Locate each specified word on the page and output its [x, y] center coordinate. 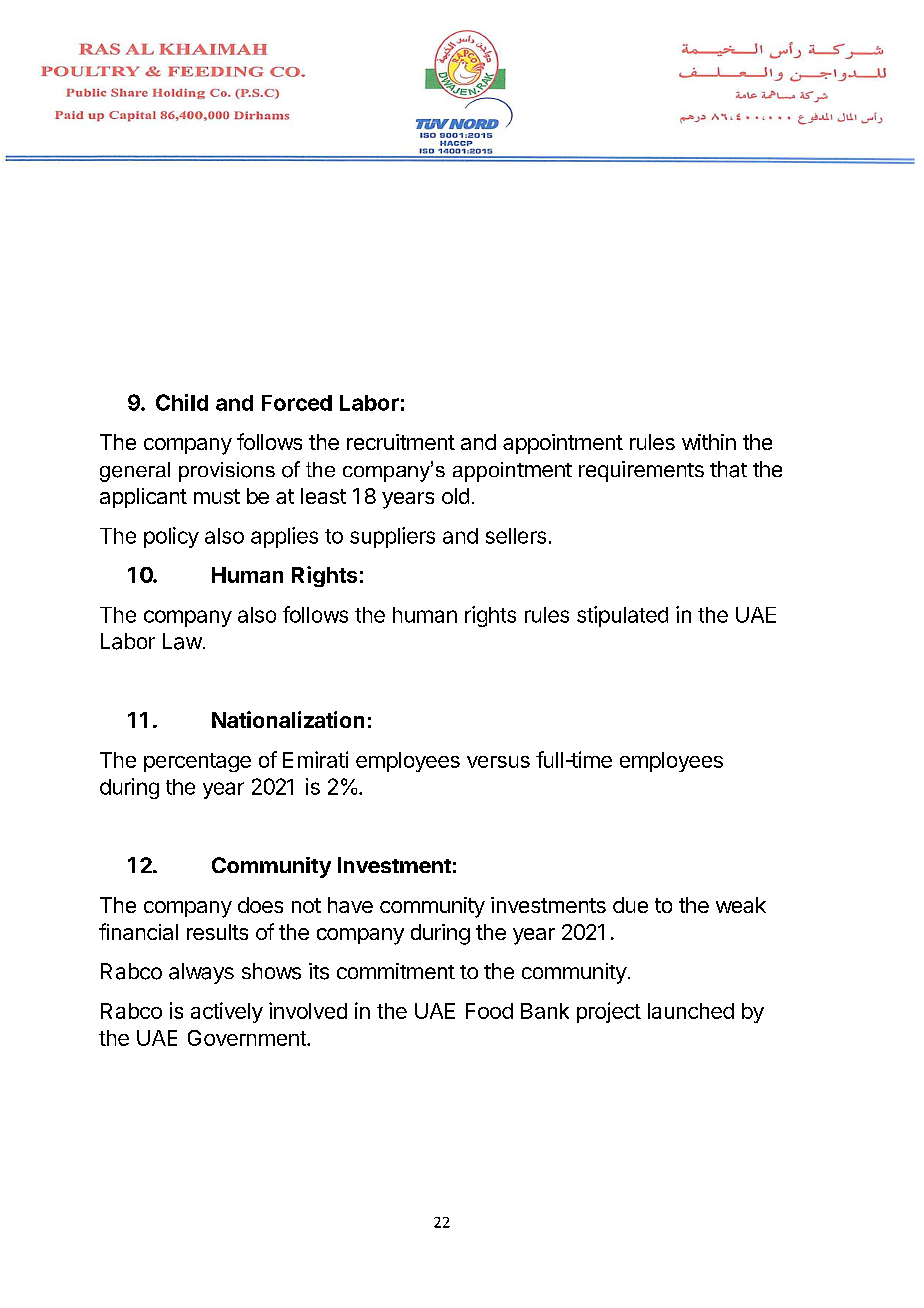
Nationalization [288, 719]
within [709, 442]
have [350, 905]
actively [227, 1012]
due [630, 905]
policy [171, 537]
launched [691, 1011]
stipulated [622, 616]
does [260, 905]
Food [489, 1011]
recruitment [401, 442]
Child [182, 402]
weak [741, 905]
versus [498, 762]
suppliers [392, 537]
